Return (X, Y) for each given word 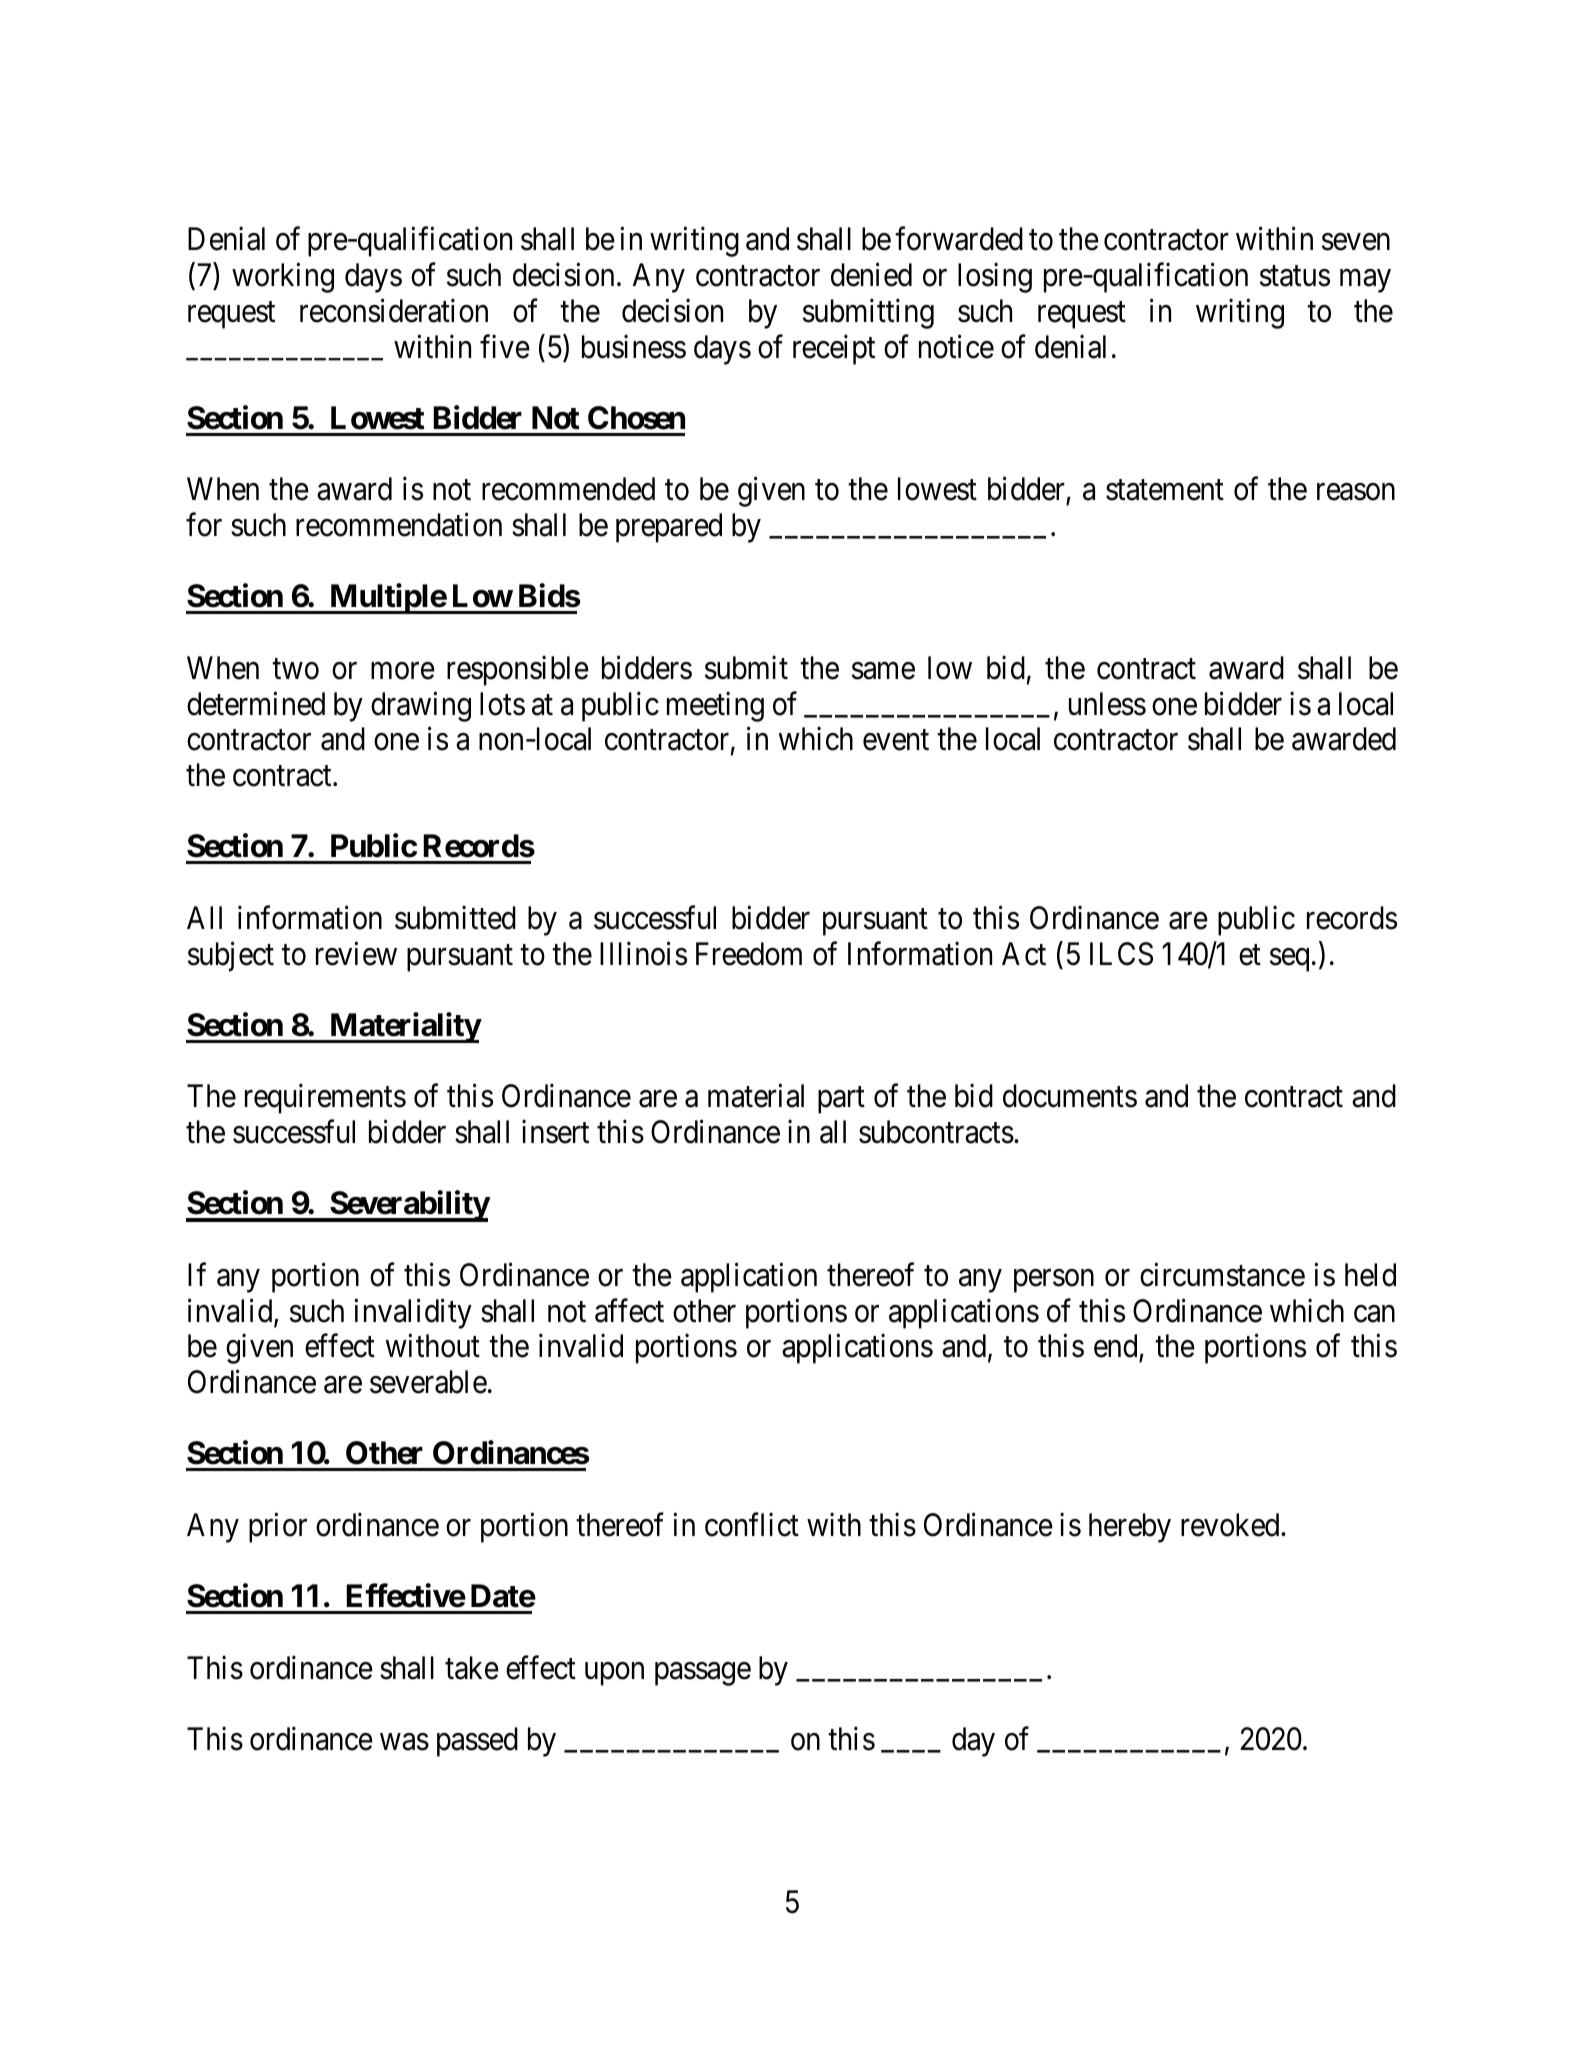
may (1365, 281)
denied (871, 275)
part (841, 1100)
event (896, 740)
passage (703, 1674)
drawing (421, 706)
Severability (409, 1206)
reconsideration (394, 311)
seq (1289, 960)
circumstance (1222, 1275)
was (404, 1742)
